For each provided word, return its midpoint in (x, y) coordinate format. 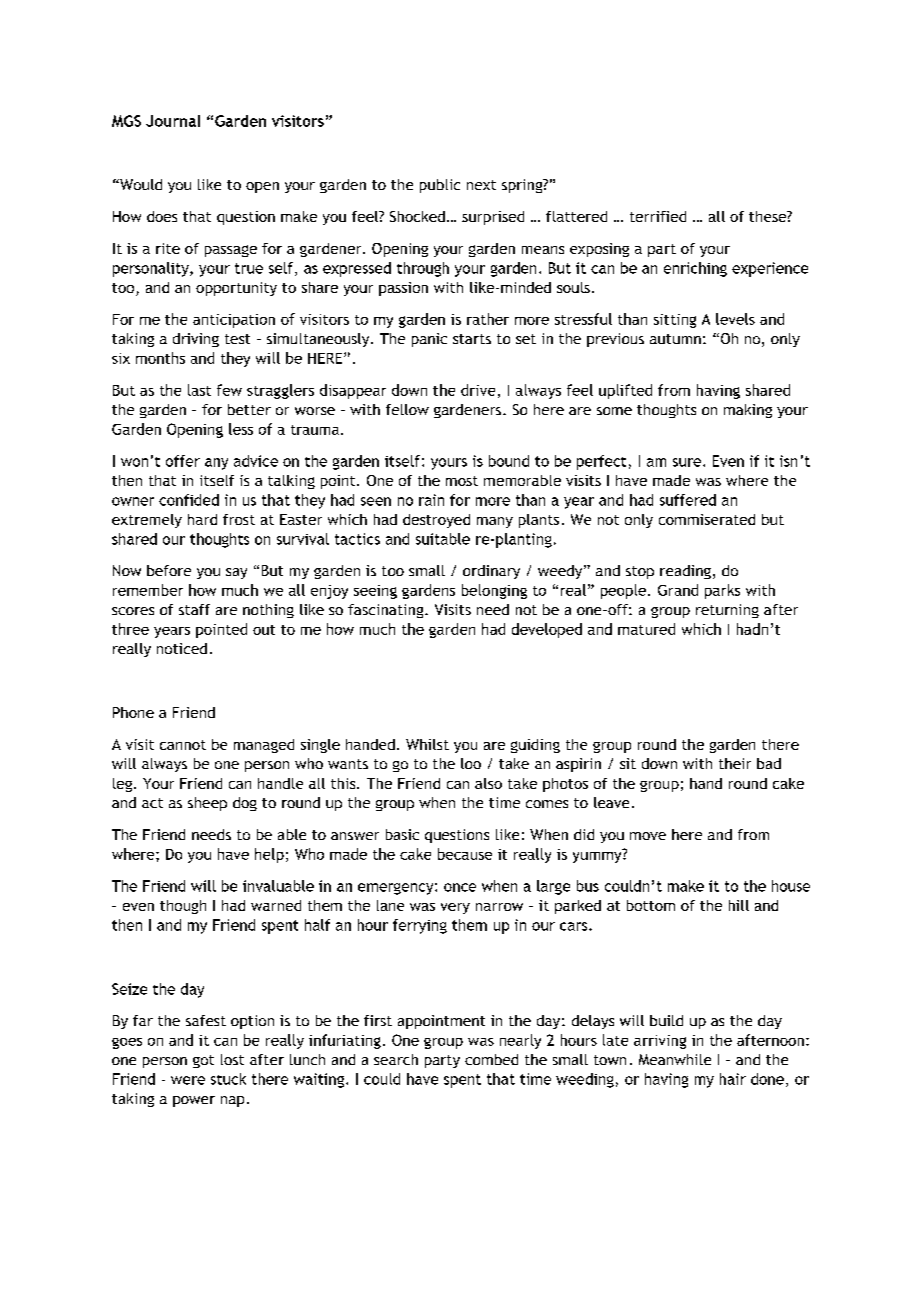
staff (194, 609)
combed (491, 1059)
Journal (173, 121)
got (203, 1061)
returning (727, 611)
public (440, 186)
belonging (494, 591)
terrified (658, 216)
